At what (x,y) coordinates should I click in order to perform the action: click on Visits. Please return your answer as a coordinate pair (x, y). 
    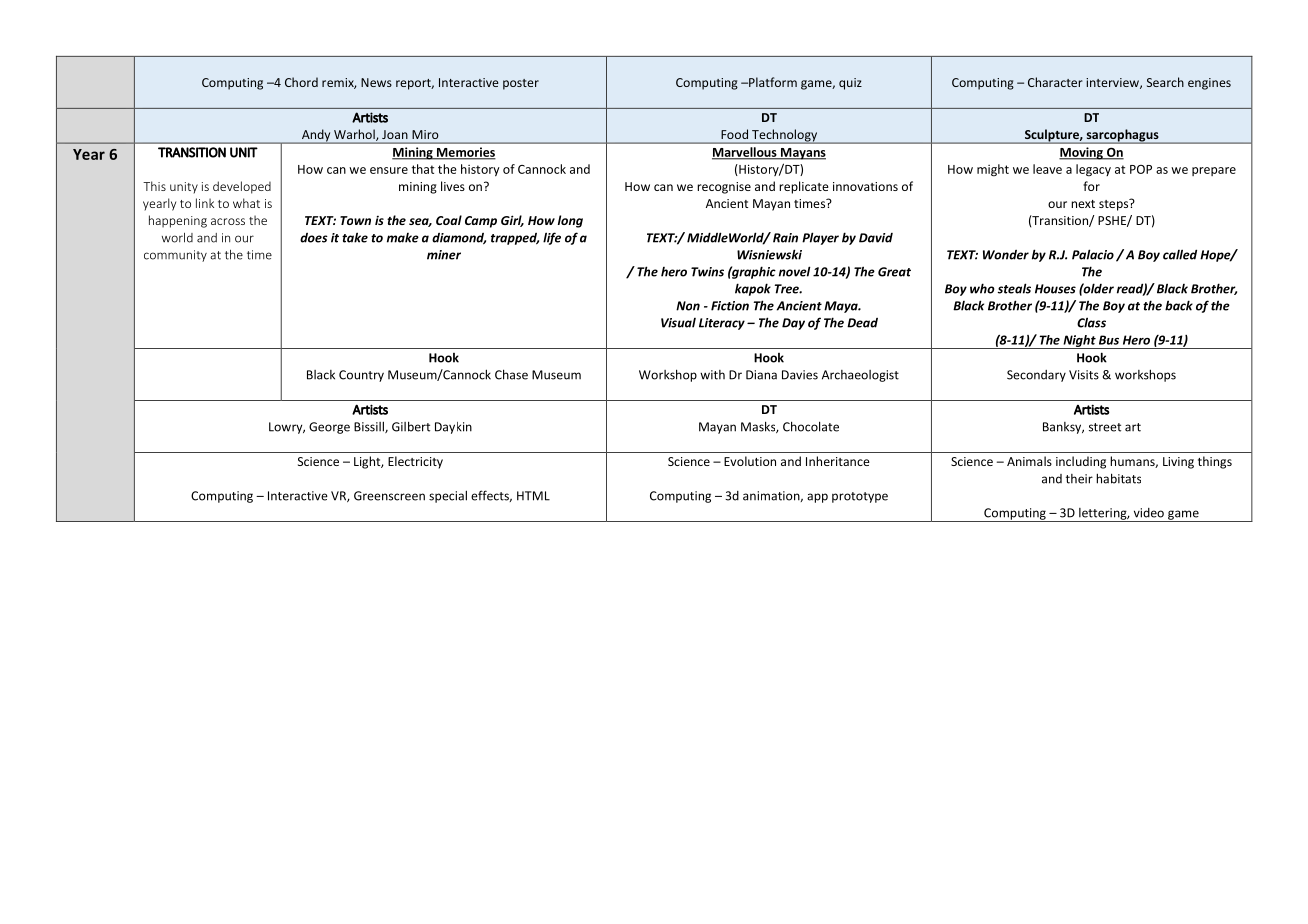
    Looking at the image, I should click on (1084, 375).
